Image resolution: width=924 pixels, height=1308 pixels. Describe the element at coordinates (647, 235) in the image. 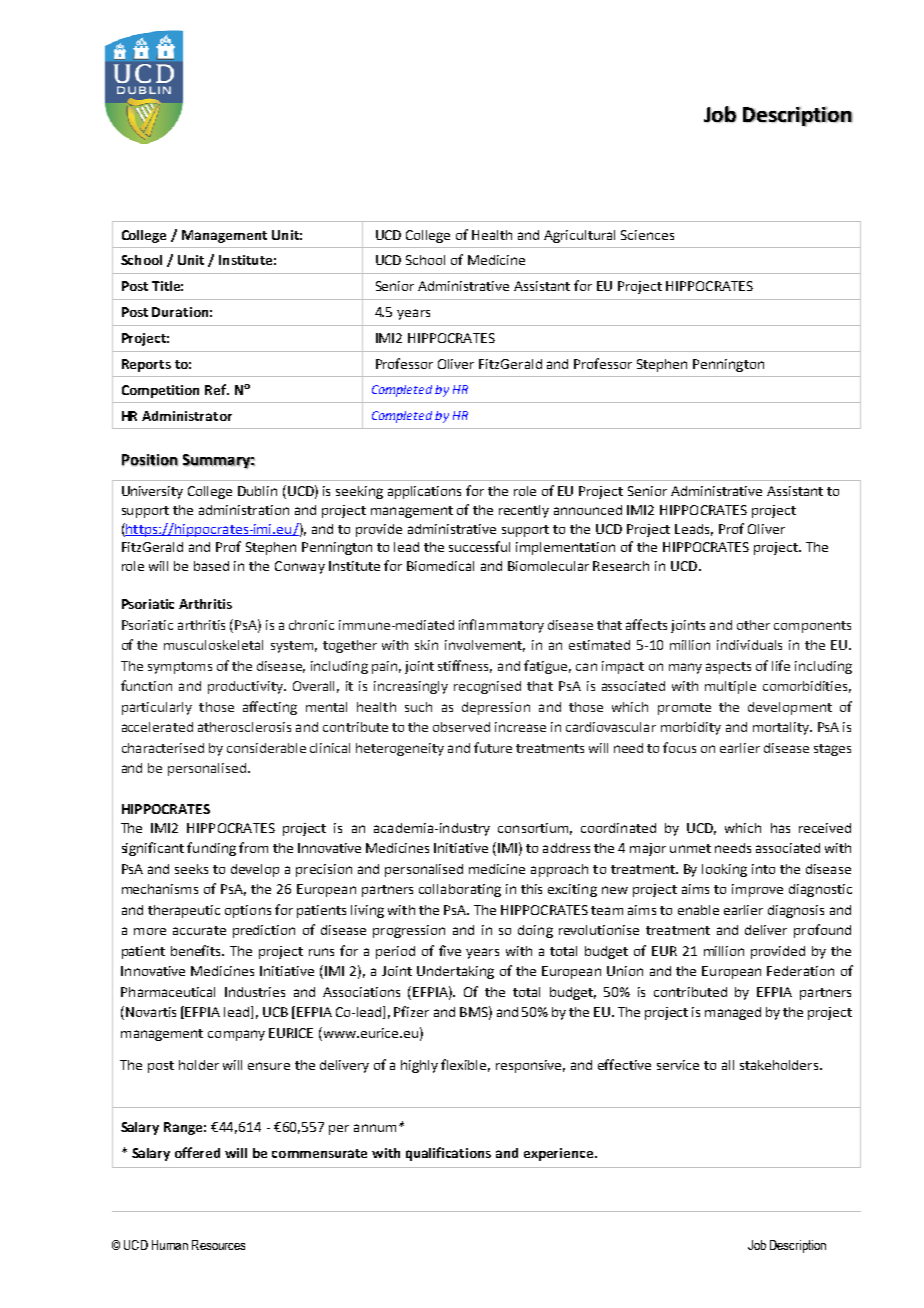

I see `Sciences` at that location.
